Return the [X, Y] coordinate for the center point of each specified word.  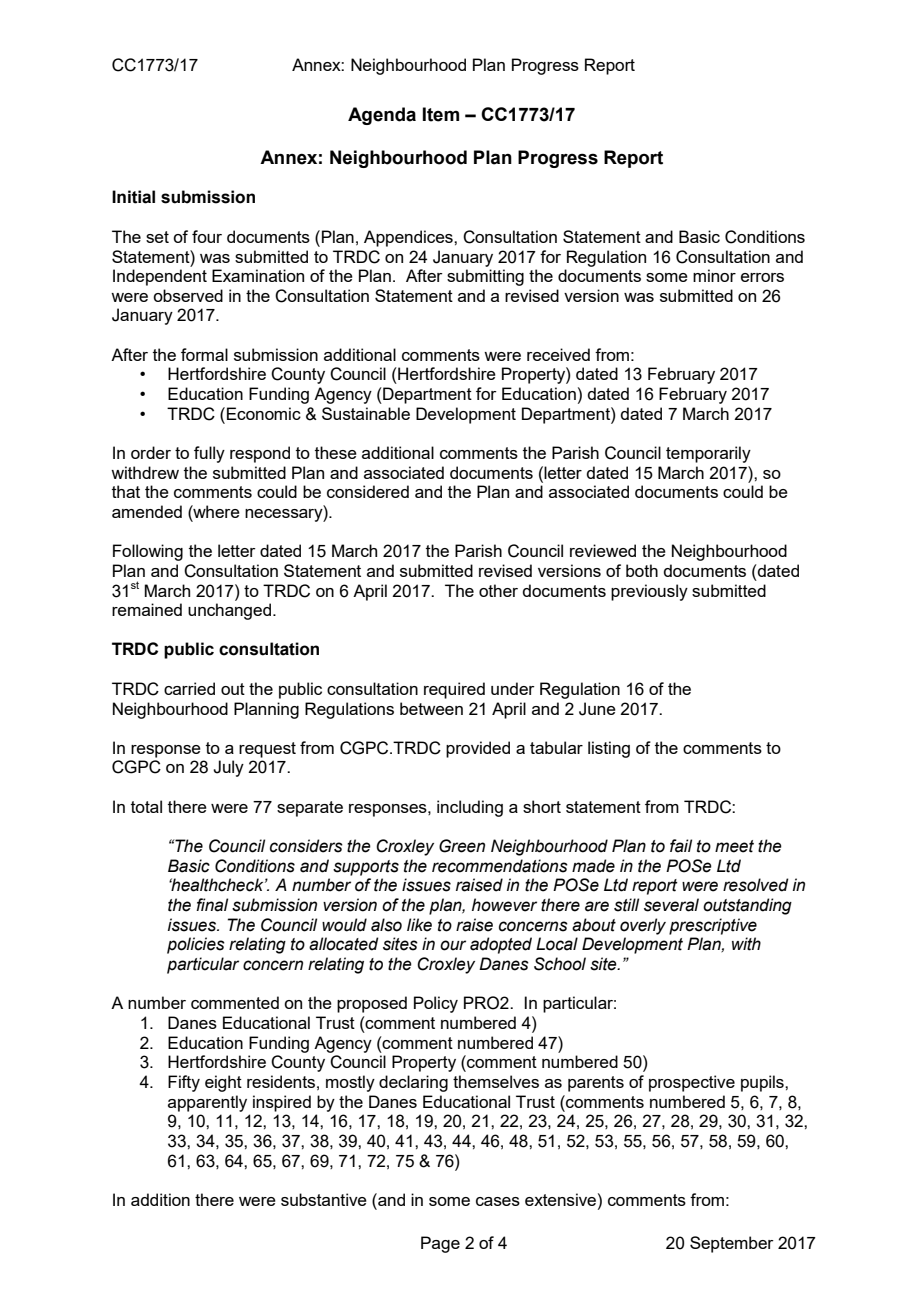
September [732, 1244]
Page [440, 1244]
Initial [133, 197]
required [454, 690]
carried [189, 688]
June [597, 709]
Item [441, 114]
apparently [207, 1103]
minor [714, 275]
